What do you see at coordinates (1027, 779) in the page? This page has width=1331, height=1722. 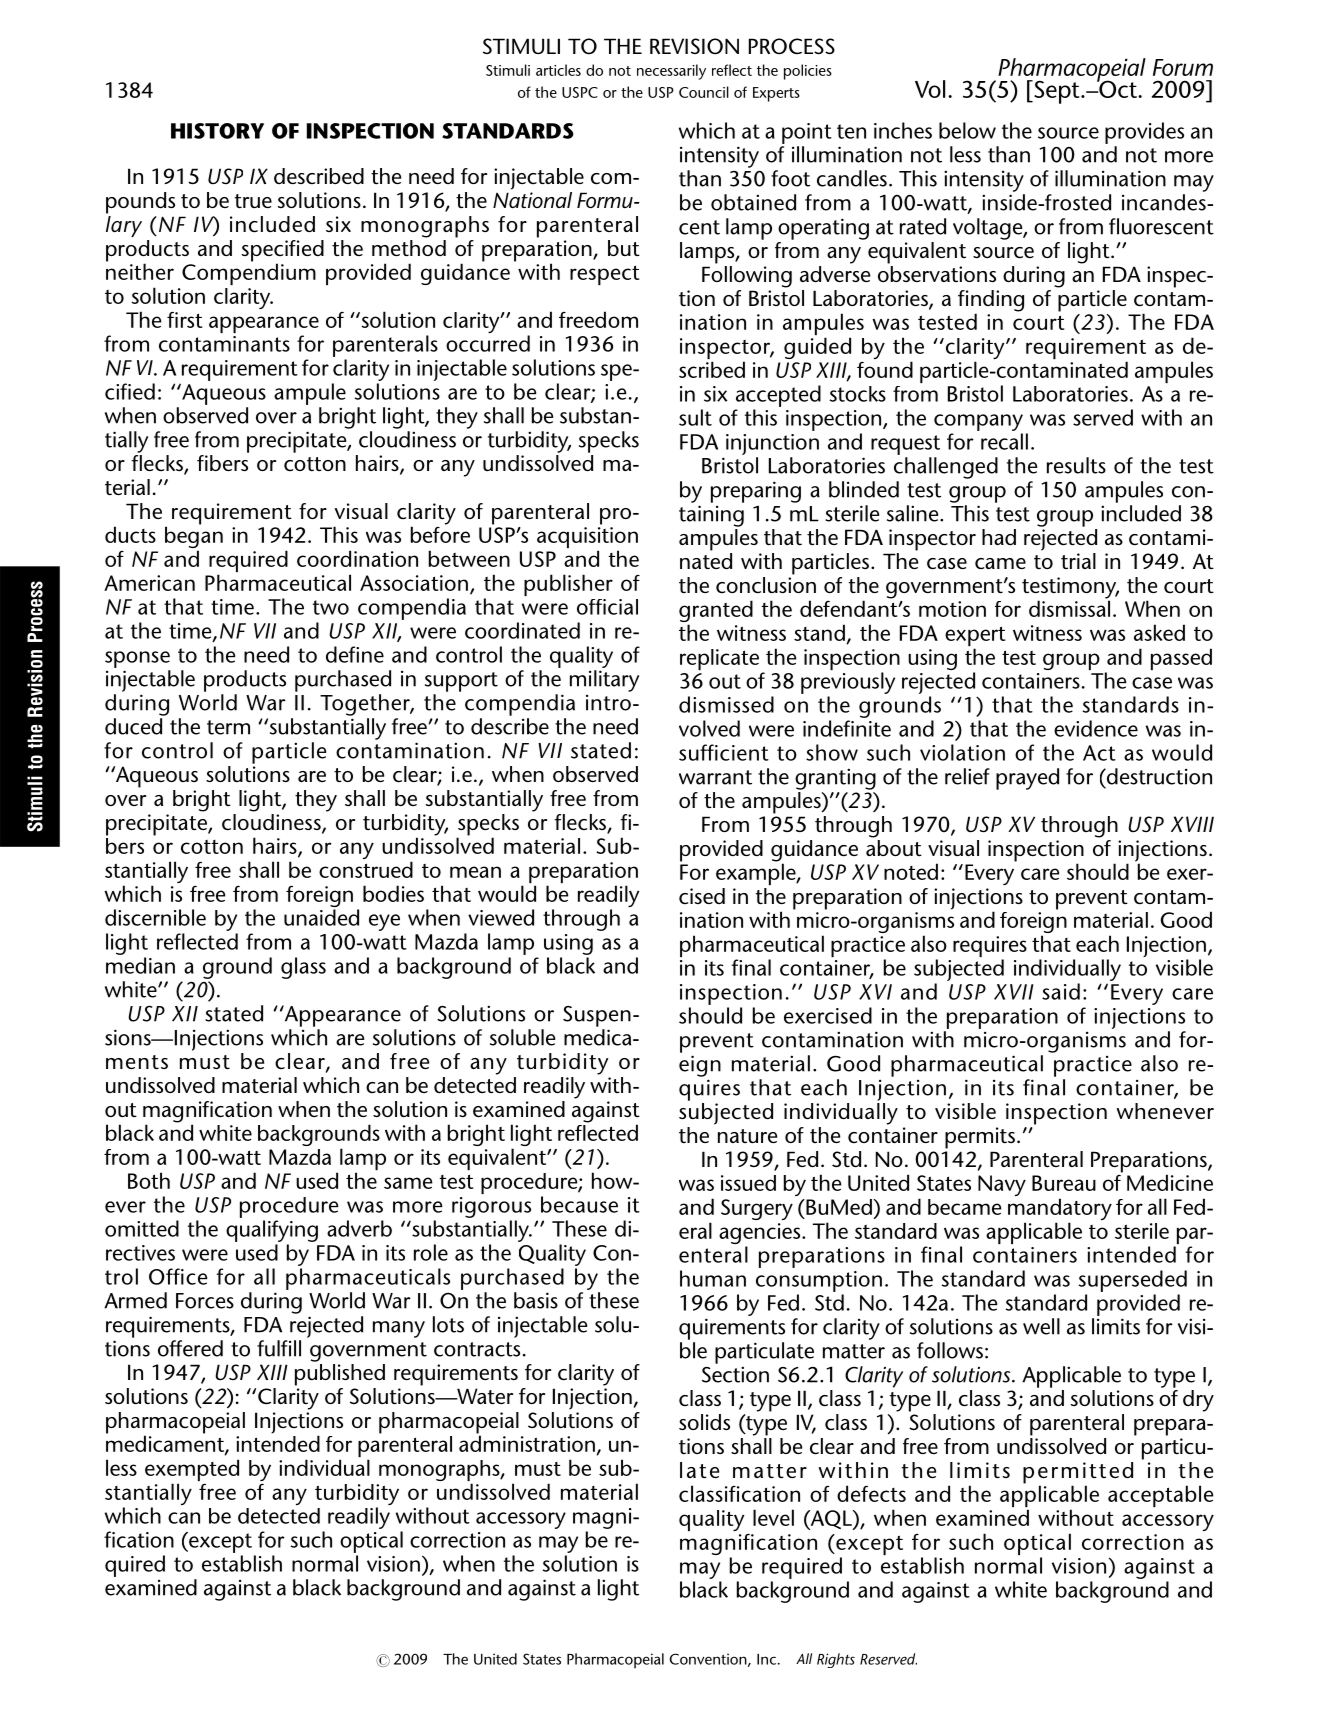 I see `prayed` at bounding box center [1027, 779].
